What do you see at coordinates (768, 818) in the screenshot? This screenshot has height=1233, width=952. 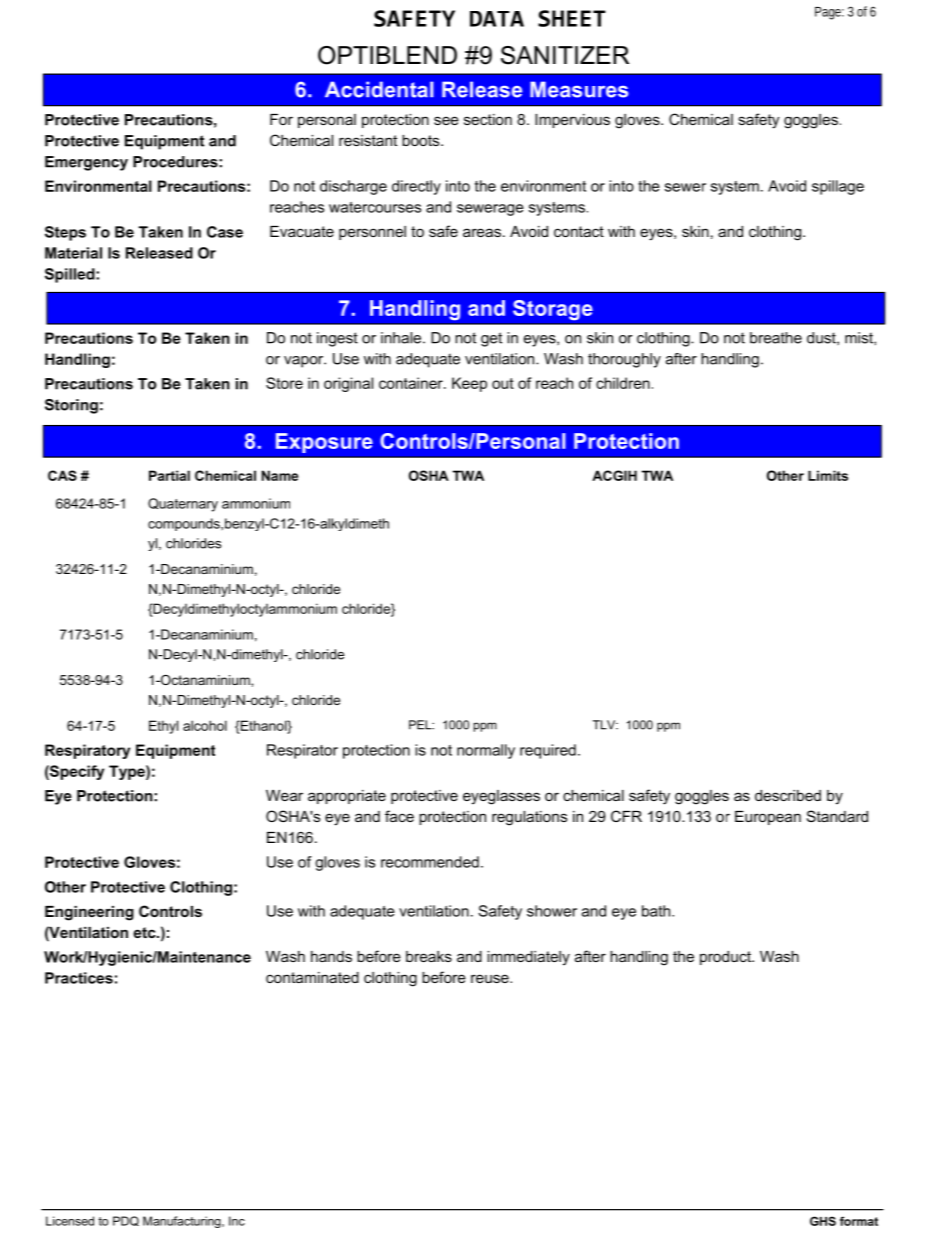 I see `European` at bounding box center [768, 818].
